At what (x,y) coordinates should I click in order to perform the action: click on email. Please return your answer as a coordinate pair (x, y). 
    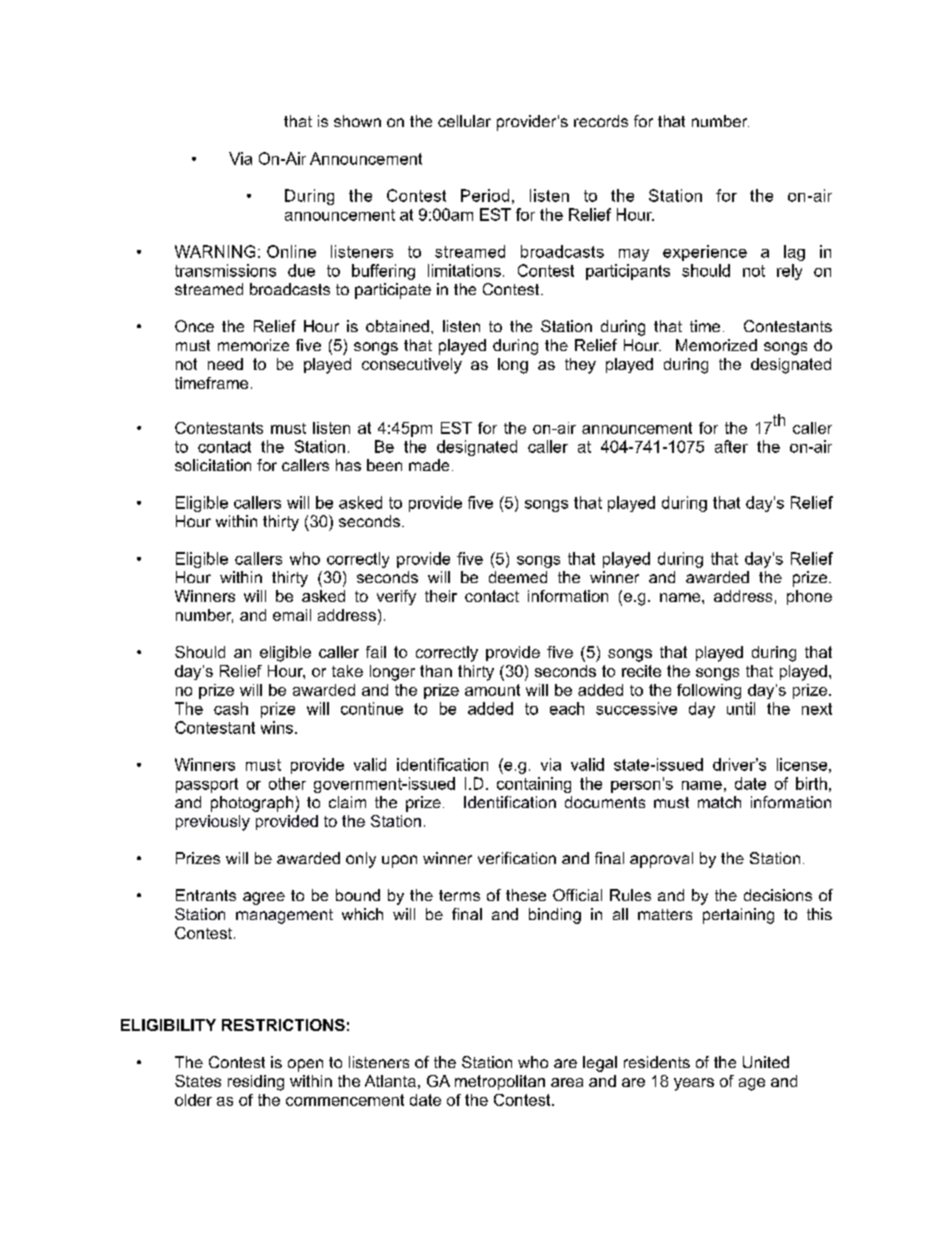
    Looking at the image, I should click on (292, 615).
